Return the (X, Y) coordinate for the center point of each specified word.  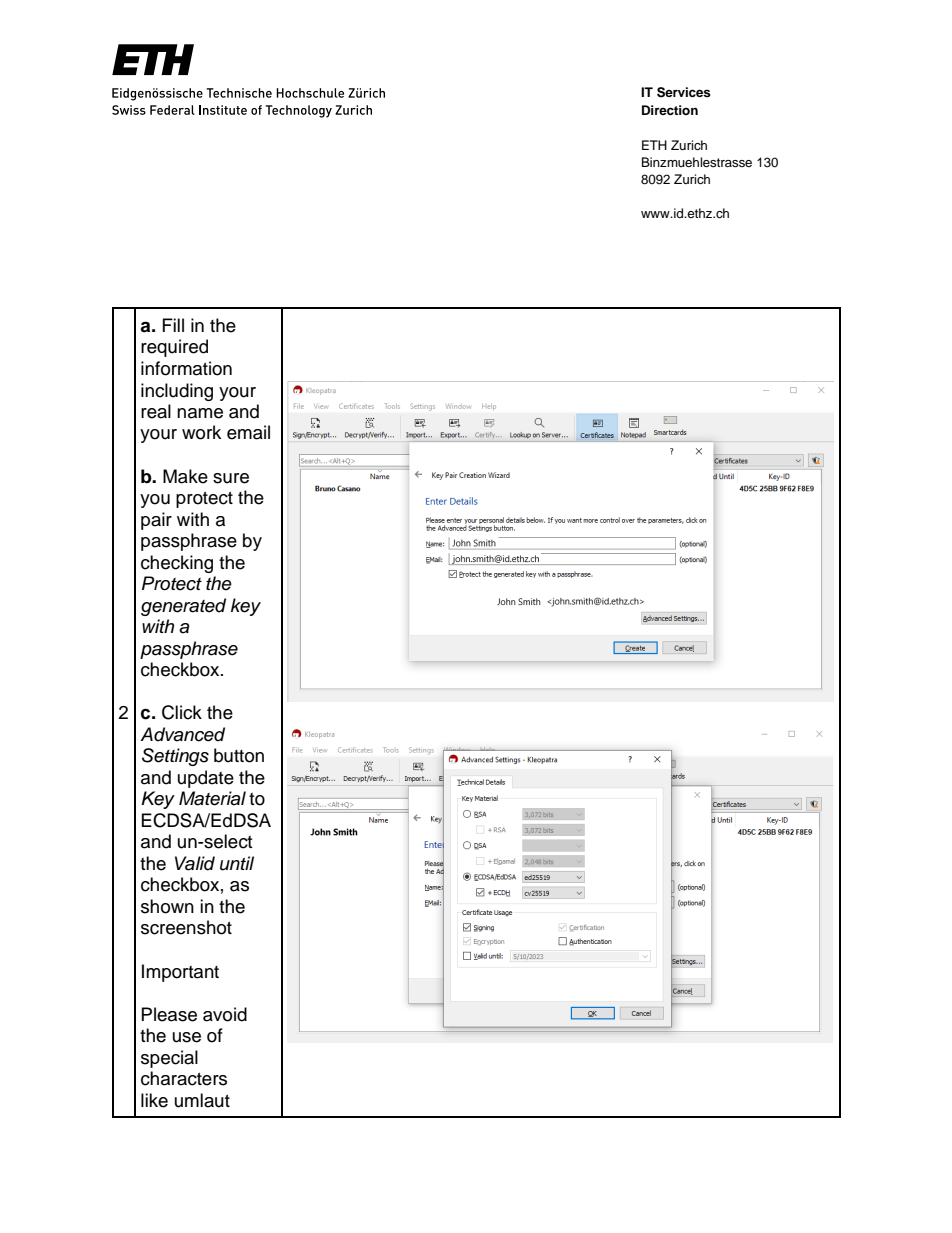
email (248, 432)
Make (185, 476)
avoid (225, 1014)
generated (183, 607)
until (237, 863)
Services (684, 92)
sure (231, 478)
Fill (173, 325)
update (206, 779)
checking (177, 564)
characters (184, 1078)
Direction (670, 110)
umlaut (202, 1100)
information (186, 368)
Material (212, 798)
